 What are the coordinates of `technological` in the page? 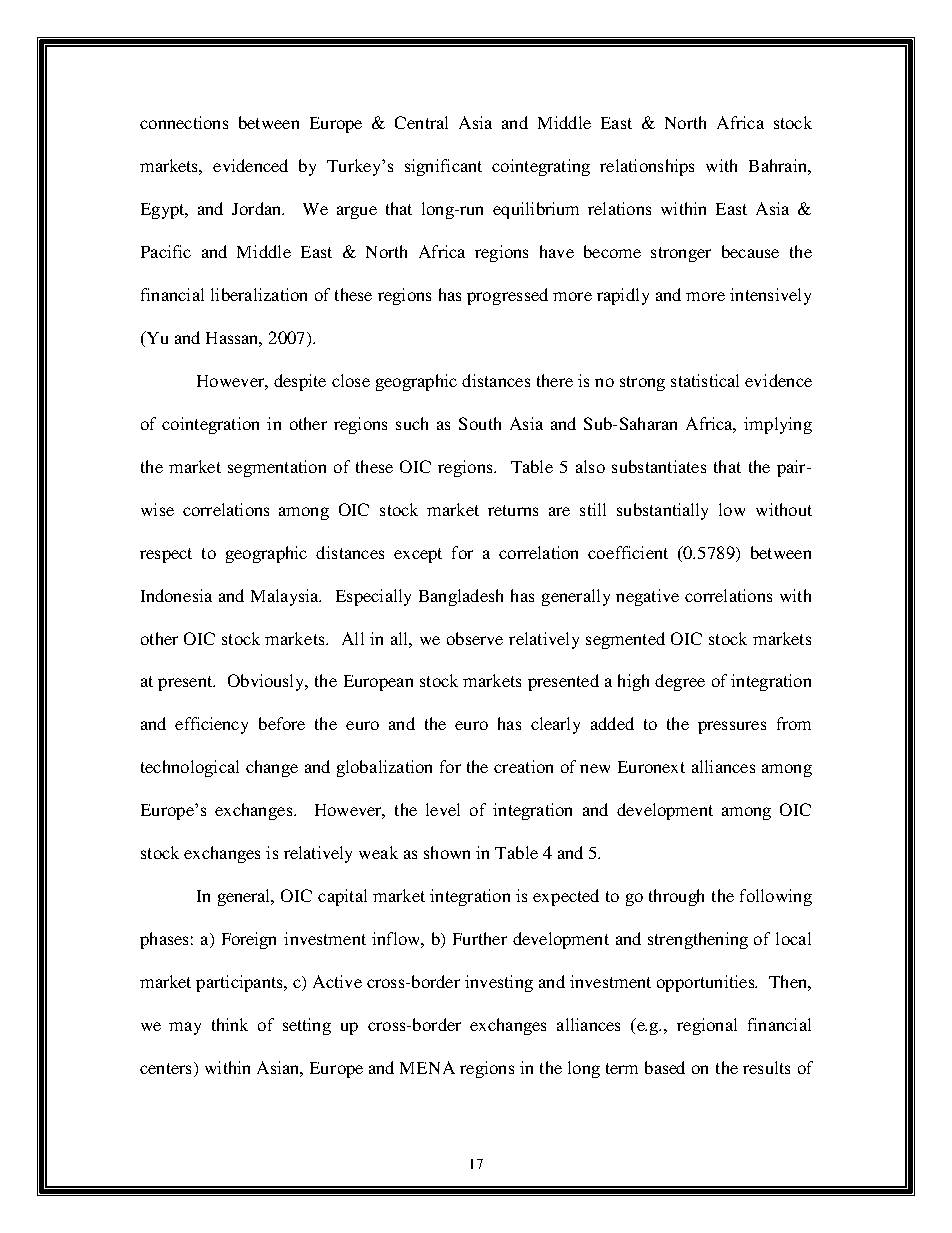 It's located at (190, 768).
